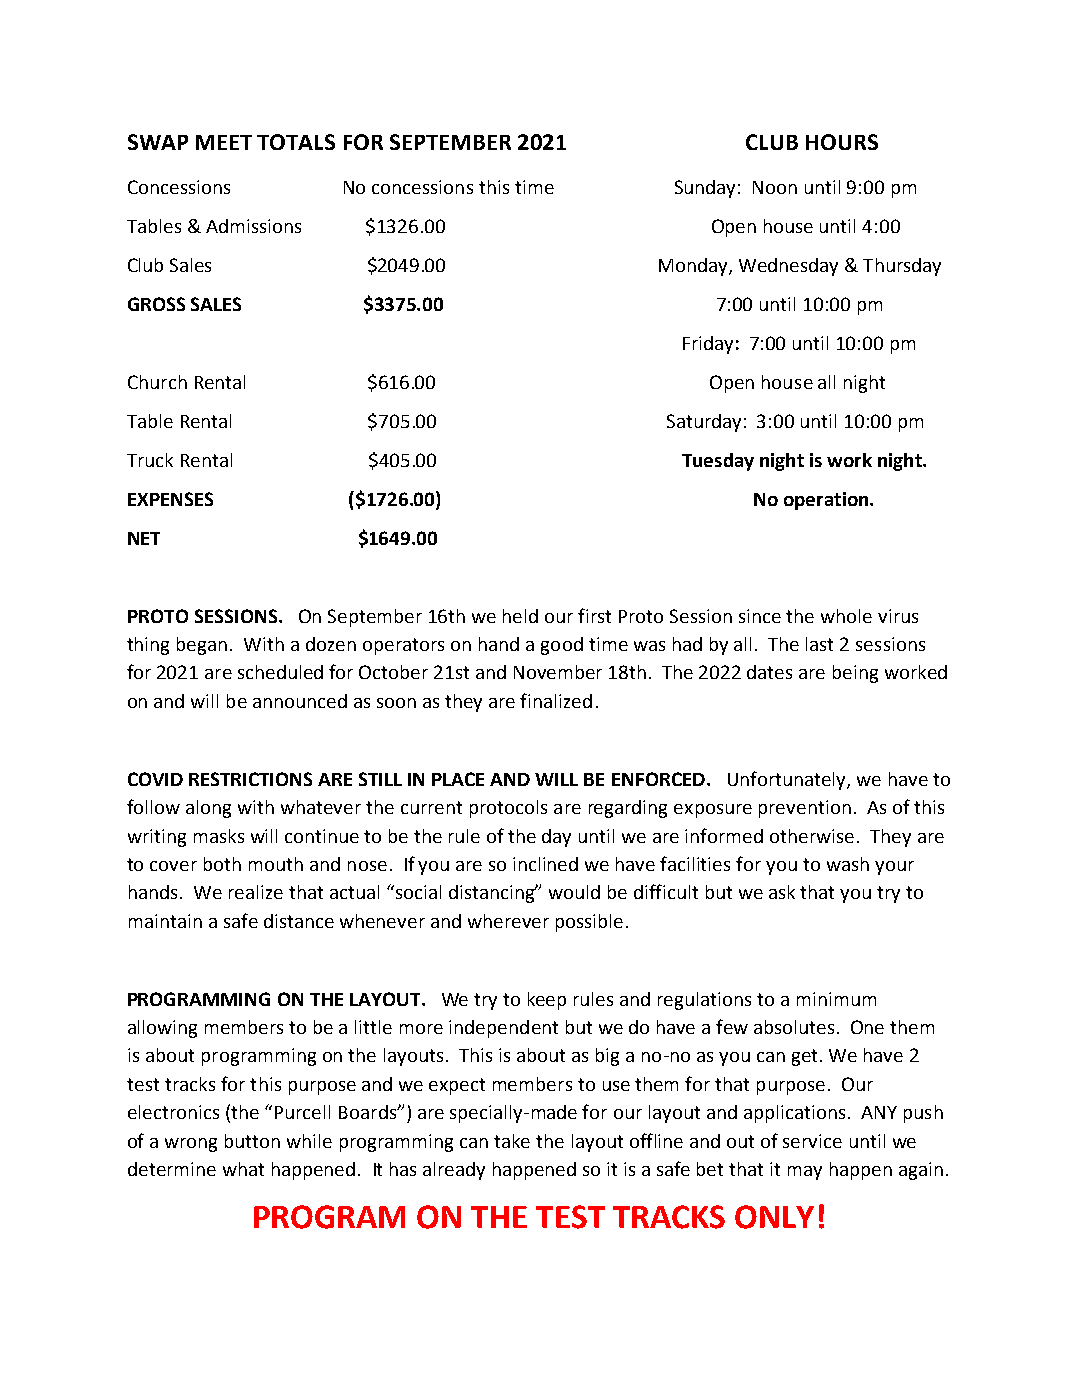 The image size is (1078, 1395). I want to click on Monday, so click(694, 267).
